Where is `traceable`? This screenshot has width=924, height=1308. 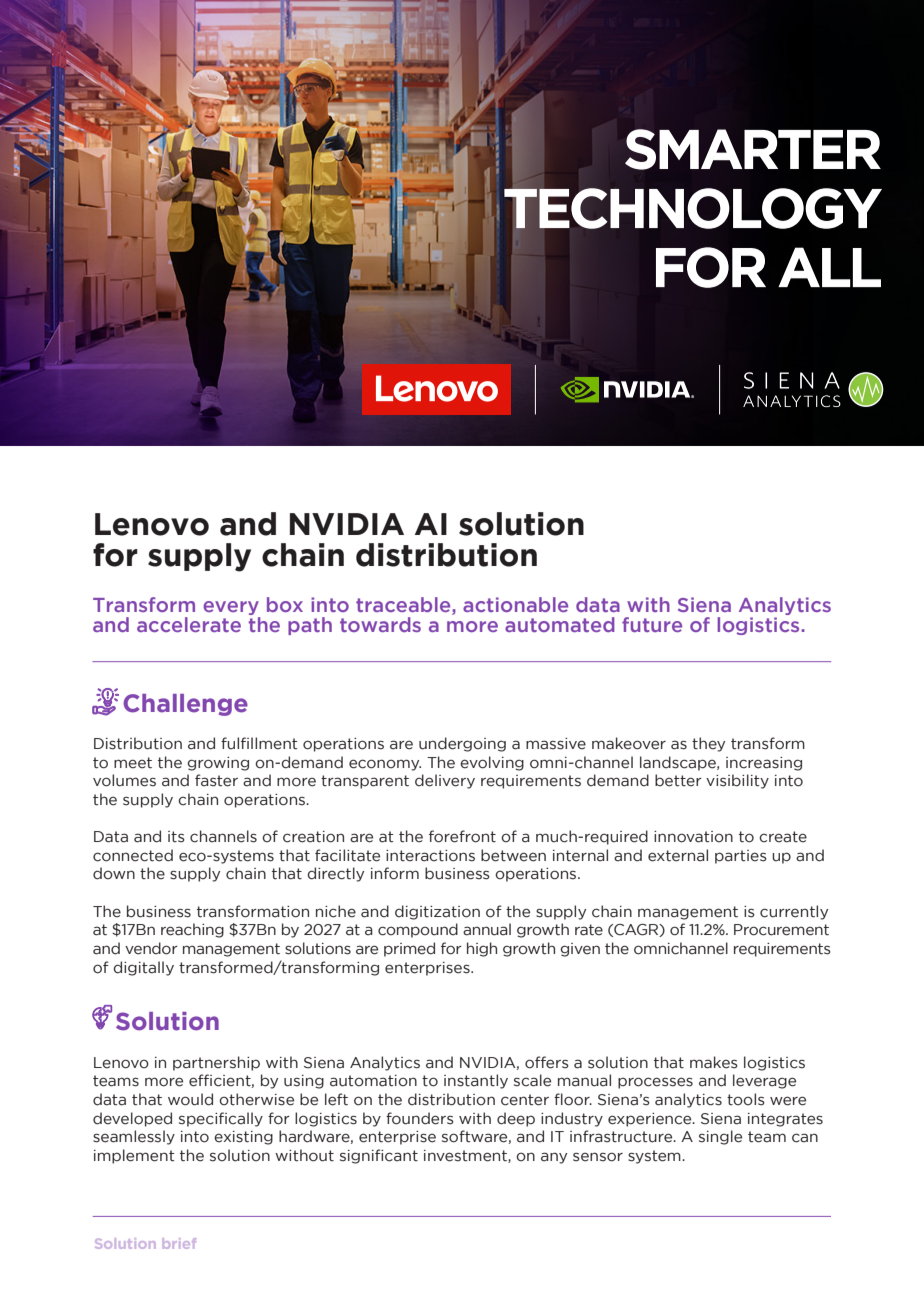 traceable is located at coordinates (404, 606).
